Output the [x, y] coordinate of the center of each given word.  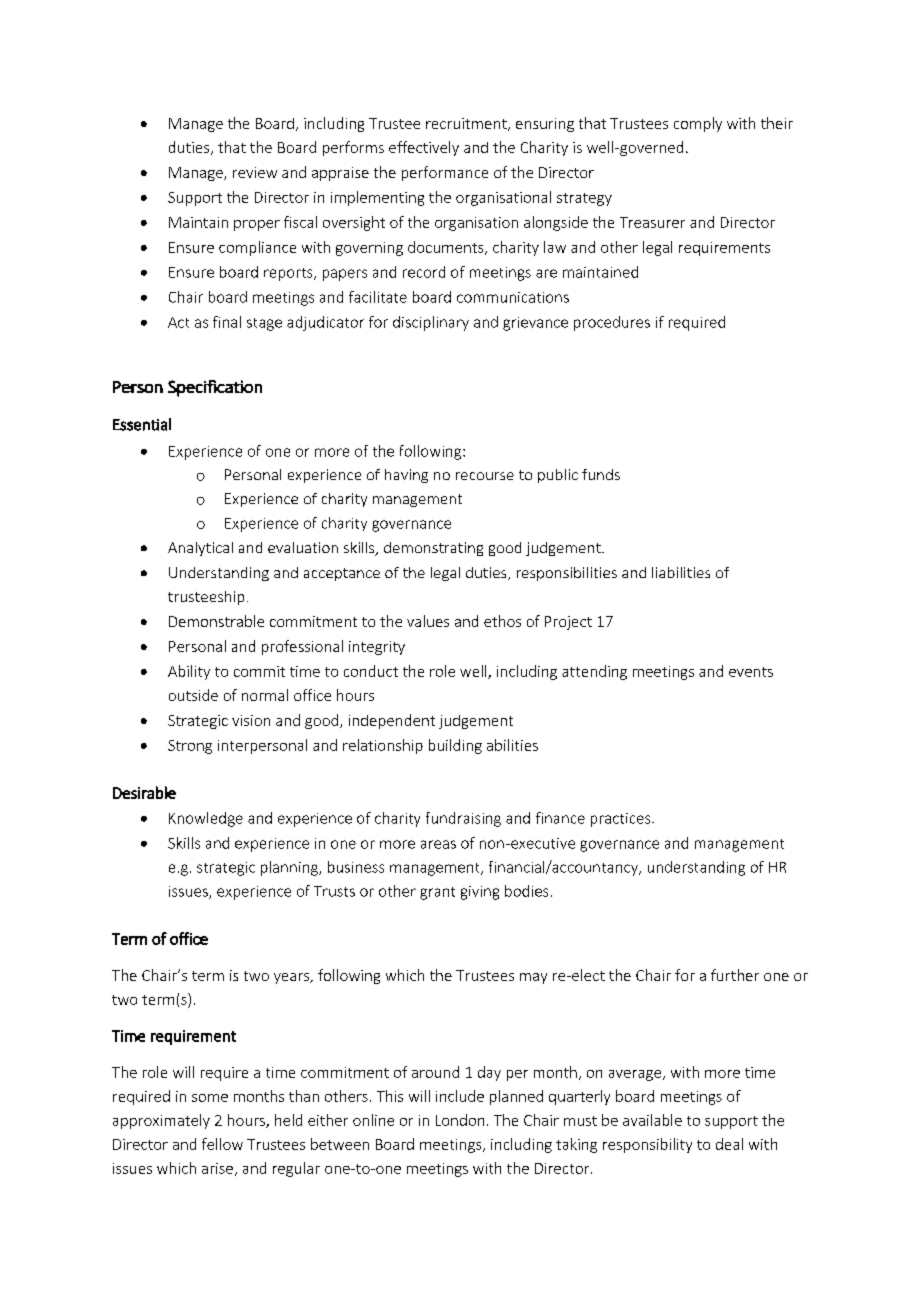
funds [601, 474]
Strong [190, 747]
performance [445, 173]
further [735, 975]
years [293, 978]
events [751, 672]
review [255, 172]
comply [698, 124]
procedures [612, 323]
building [455, 746]
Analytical [200, 549]
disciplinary [431, 323]
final [227, 322]
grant [437, 893]
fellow [222, 1144]
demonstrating [433, 549]
